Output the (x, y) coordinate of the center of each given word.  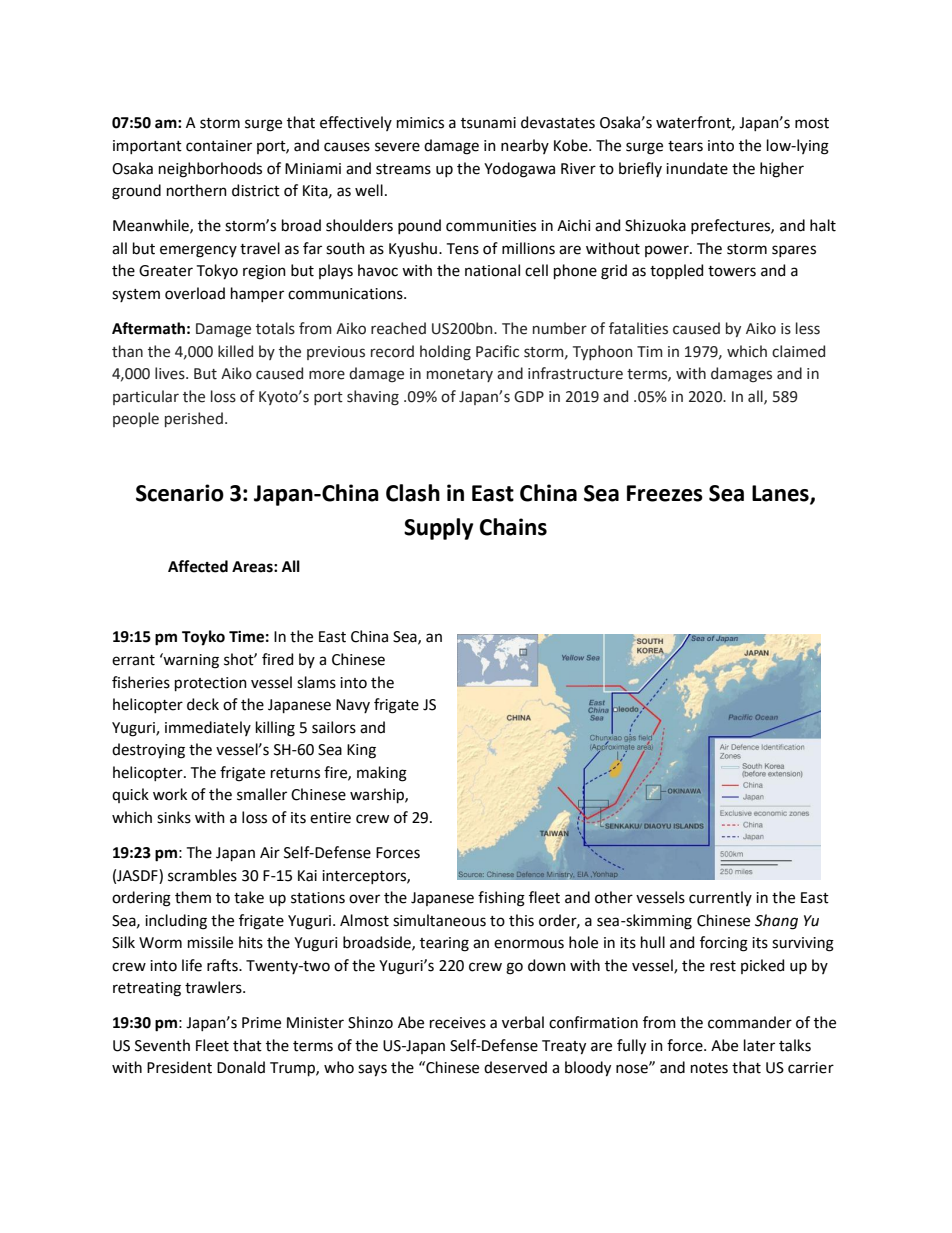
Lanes (781, 494)
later (759, 1045)
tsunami (488, 123)
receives (458, 1023)
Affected (198, 566)
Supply (438, 529)
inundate (697, 168)
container (219, 146)
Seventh (162, 1045)
